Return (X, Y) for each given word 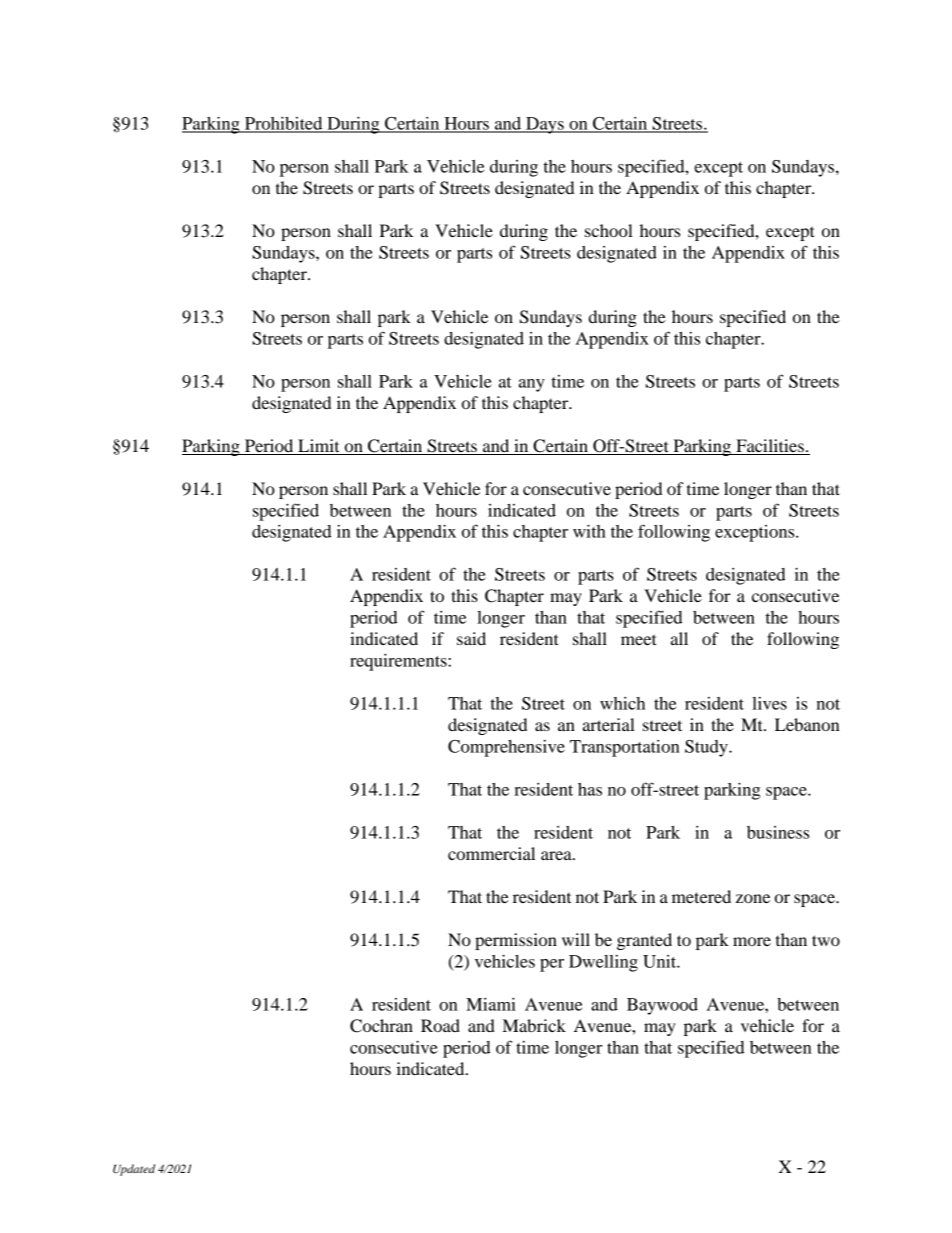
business (778, 832)
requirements (399, 662)
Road (440, 1025)
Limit (318, 445)
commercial (491, 853)
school (609, 230)
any (532, 385)
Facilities (770, 445)
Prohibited (284, 124)
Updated (134, 1170)
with (589, 531)
